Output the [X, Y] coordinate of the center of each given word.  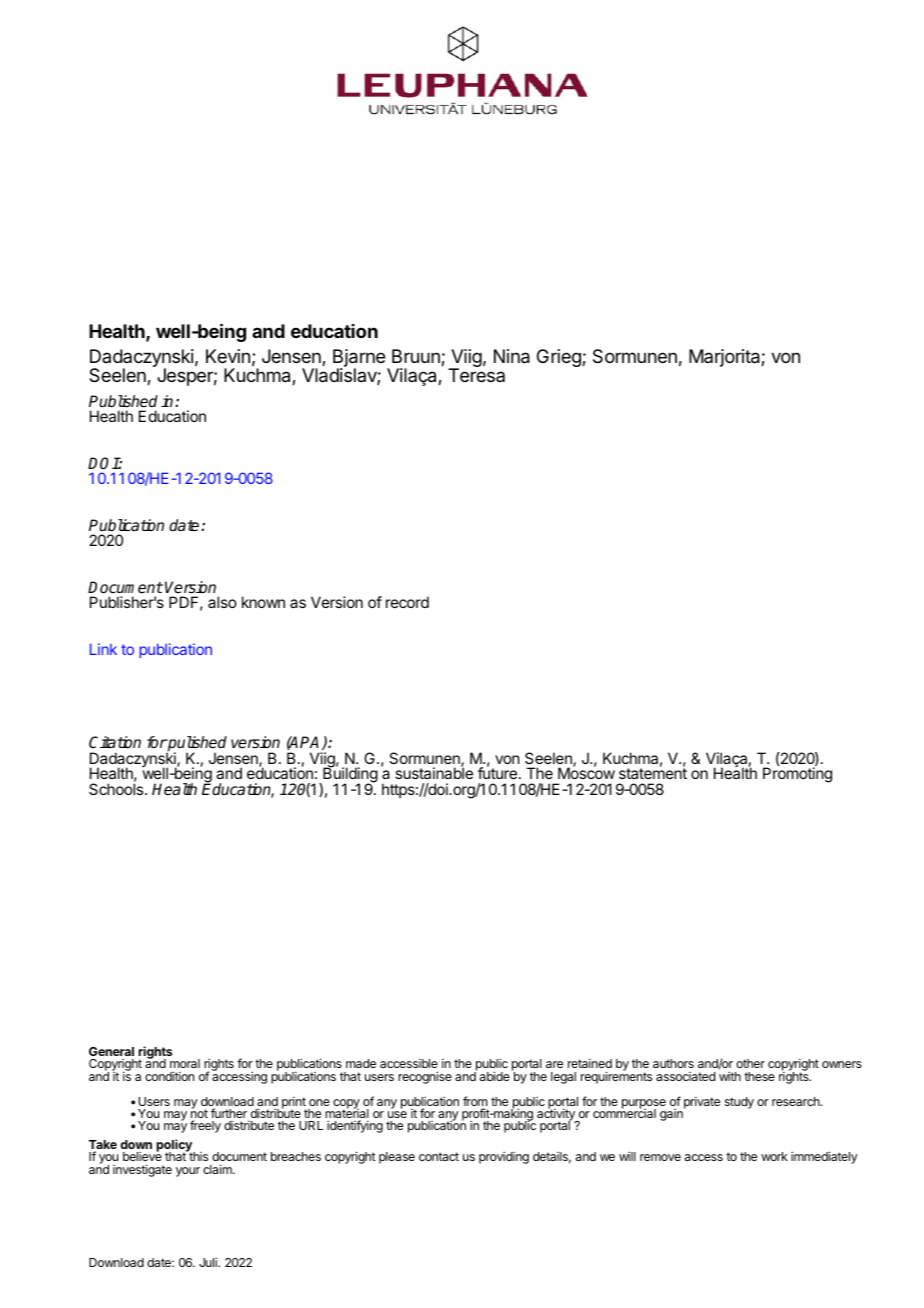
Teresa [476, 374]
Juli [209, 1262]
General [111, 1051]
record [407, 602]
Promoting [797, 775]
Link [103, 649]
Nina [512, 356]
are [554, 1064]
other [750, 1063]
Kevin [228, 356]
